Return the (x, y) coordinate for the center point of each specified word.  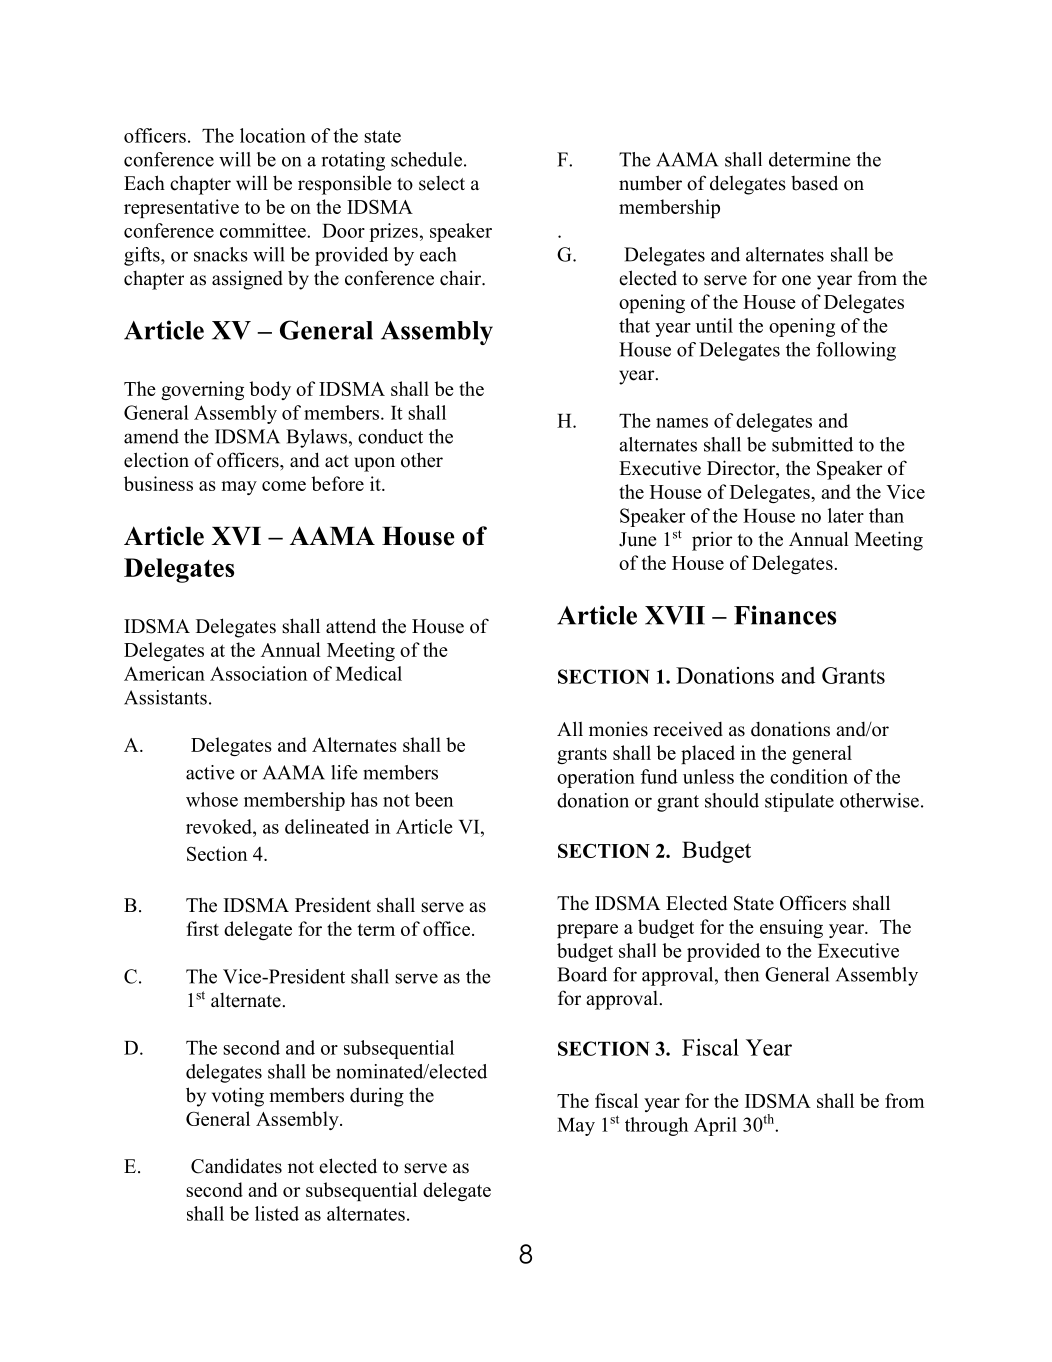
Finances (785, 615)
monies (618, 729)
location (273, 135)
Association (258, 673)
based (814, 183)
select (442, 183)
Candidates (236, 1166)
